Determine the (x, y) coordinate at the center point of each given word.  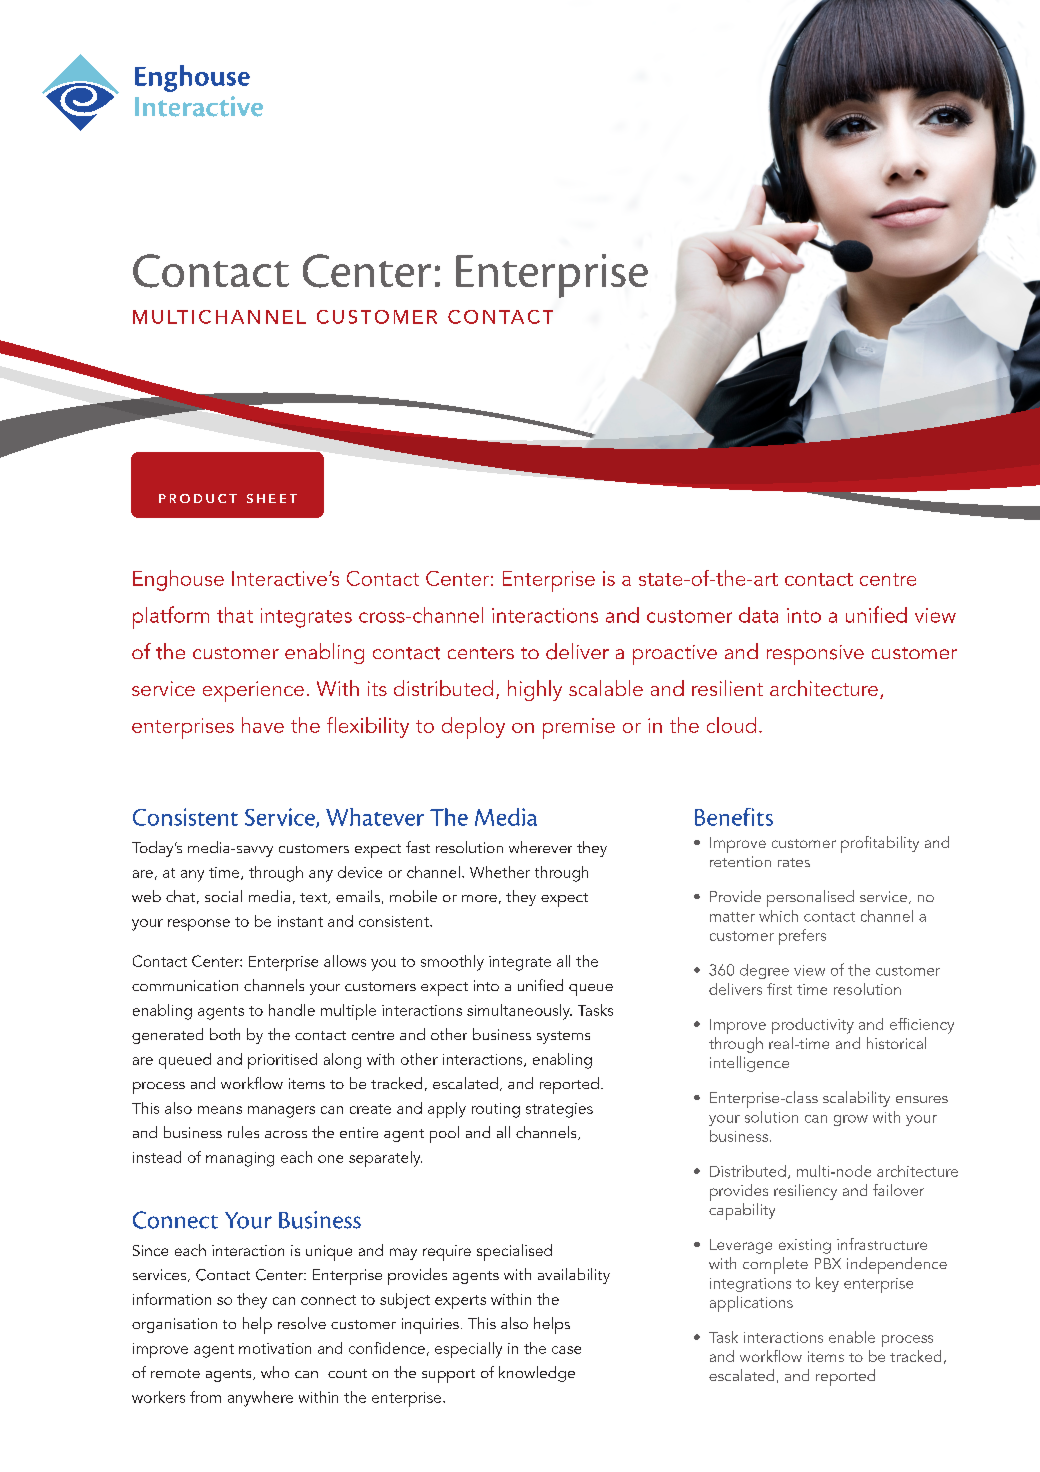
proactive (675, 655)
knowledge (537, 1374)
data (758, 615)
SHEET (272, 498)
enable (852, 1337)
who (275, 1372)
